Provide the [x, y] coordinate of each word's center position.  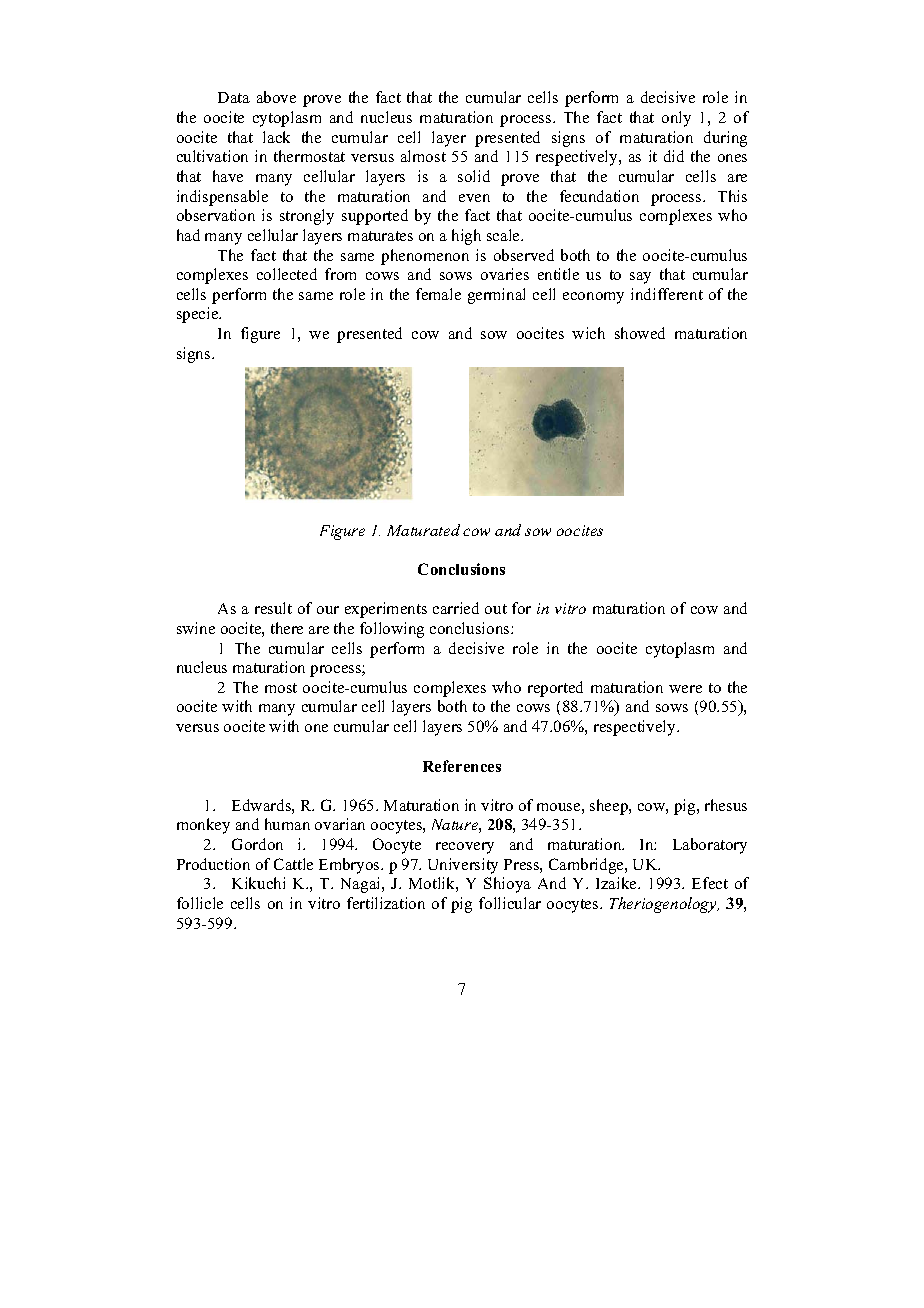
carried [456, 608]
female [438, 294]
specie [199, 315]
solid [474, 176]
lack [276, 137]
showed [640, 333]
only [676, 119]
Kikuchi [258, 883]
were [685, 689]
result [273, 608]
